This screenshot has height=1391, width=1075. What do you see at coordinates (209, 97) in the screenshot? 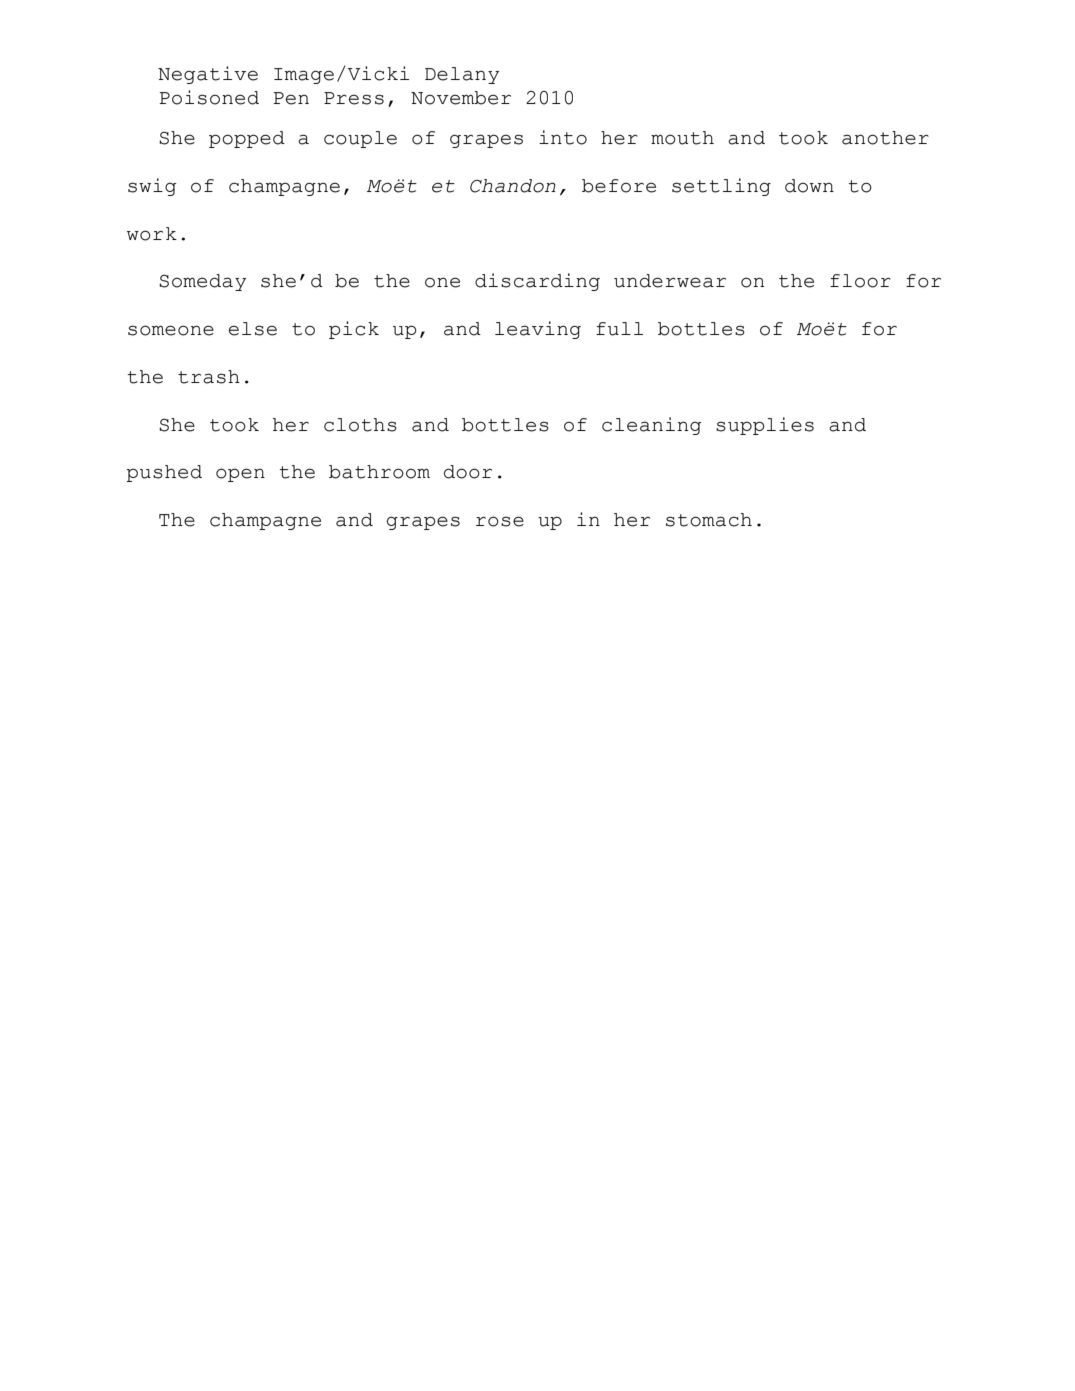
I see `Poisoned` at bounding box center [209, 97].
